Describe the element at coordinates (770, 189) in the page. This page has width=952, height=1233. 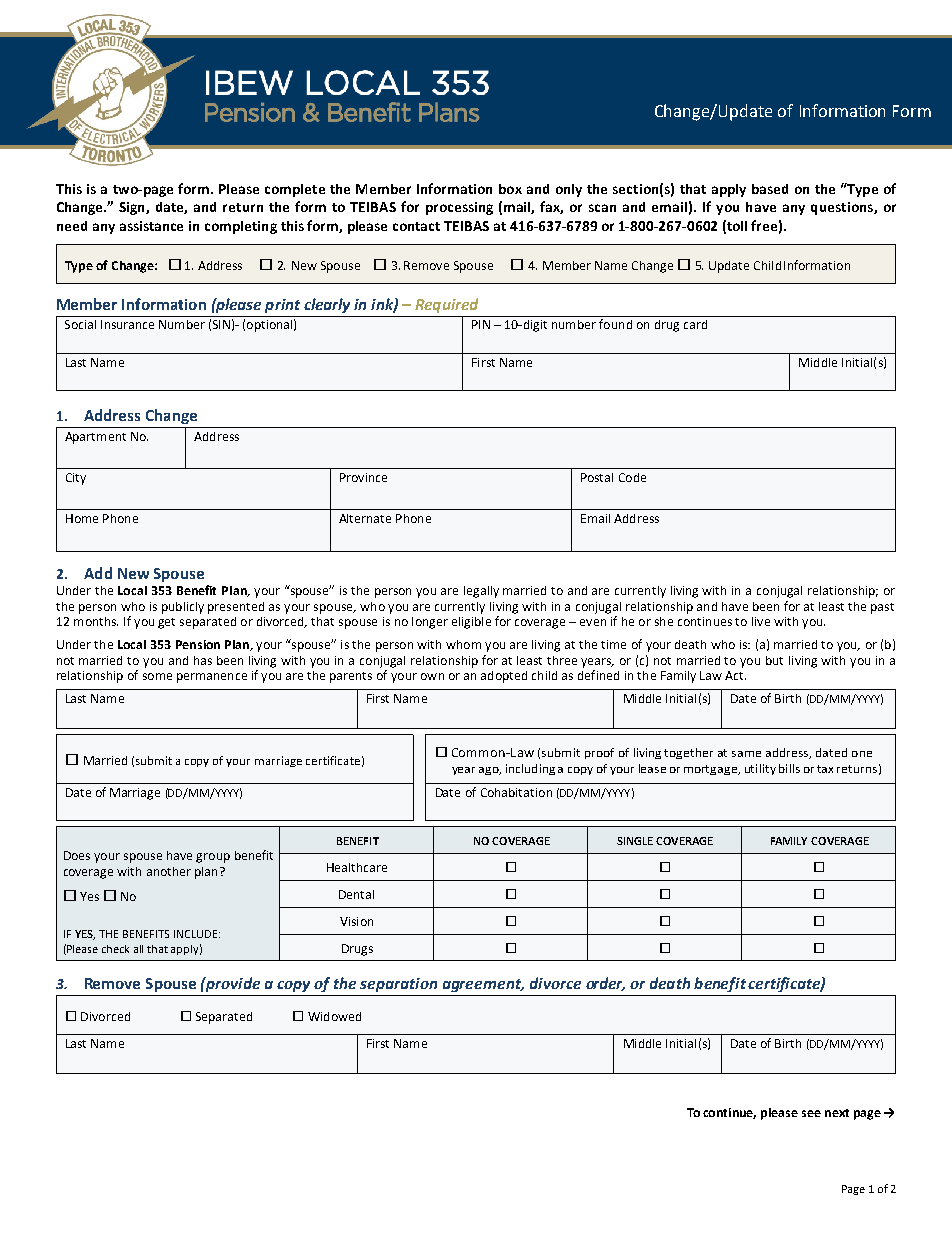
I see `based` at that location.
